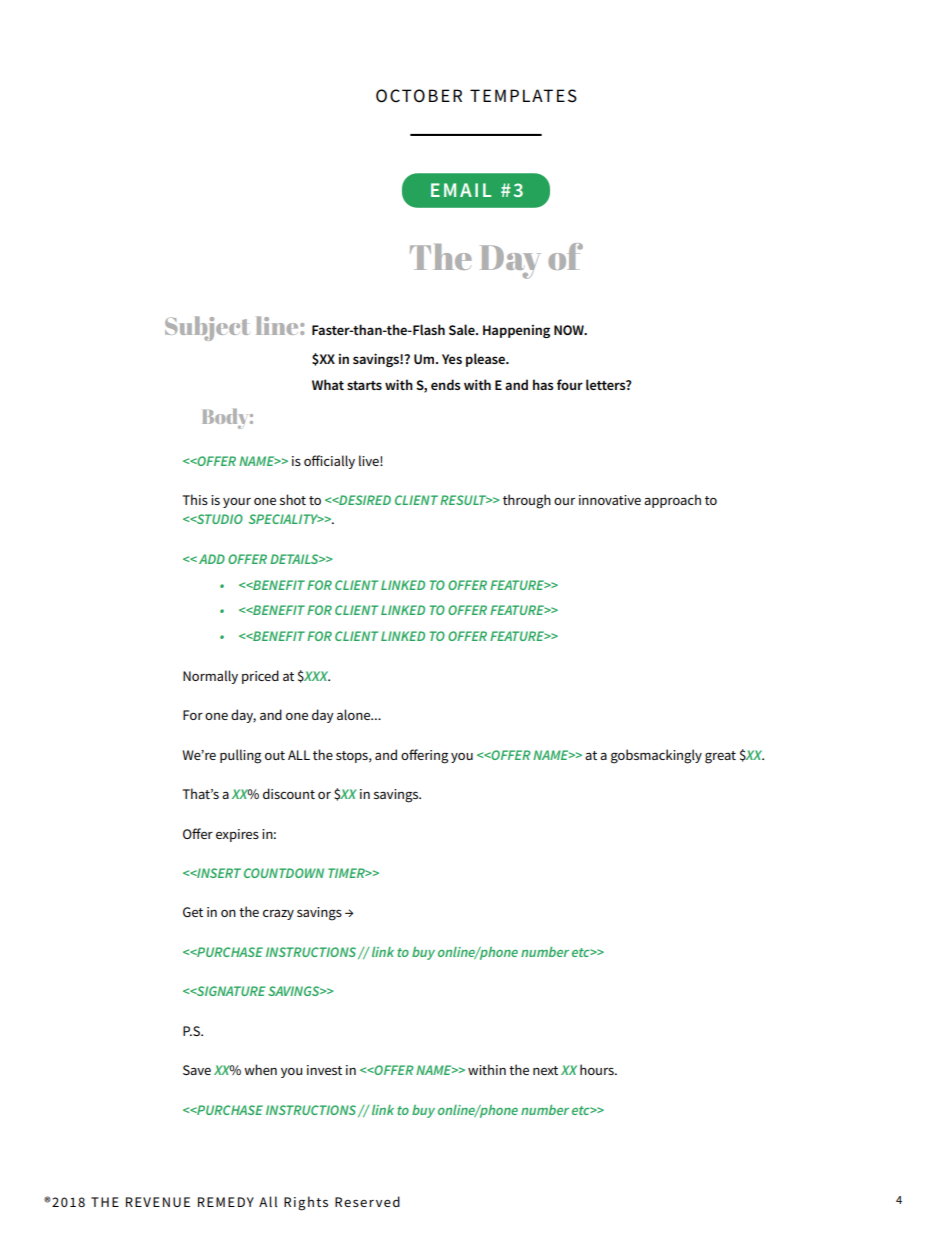 Image resolution: width=952 pixels, height=1233 pixels. Describe the element at coordinates (240, 756) in the screenshot. I see `pulling` at that location.
